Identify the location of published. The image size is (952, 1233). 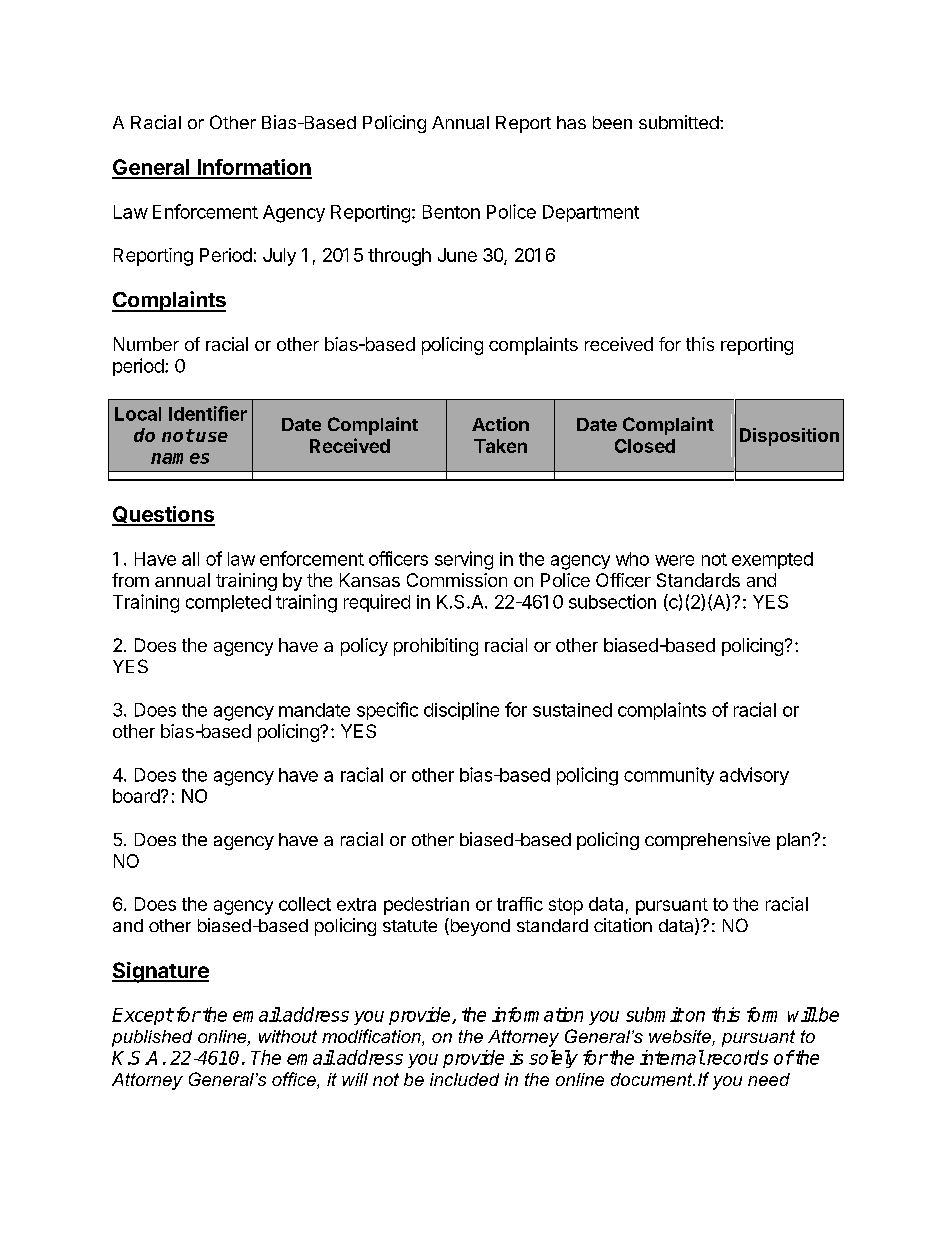
(152, 1038).
